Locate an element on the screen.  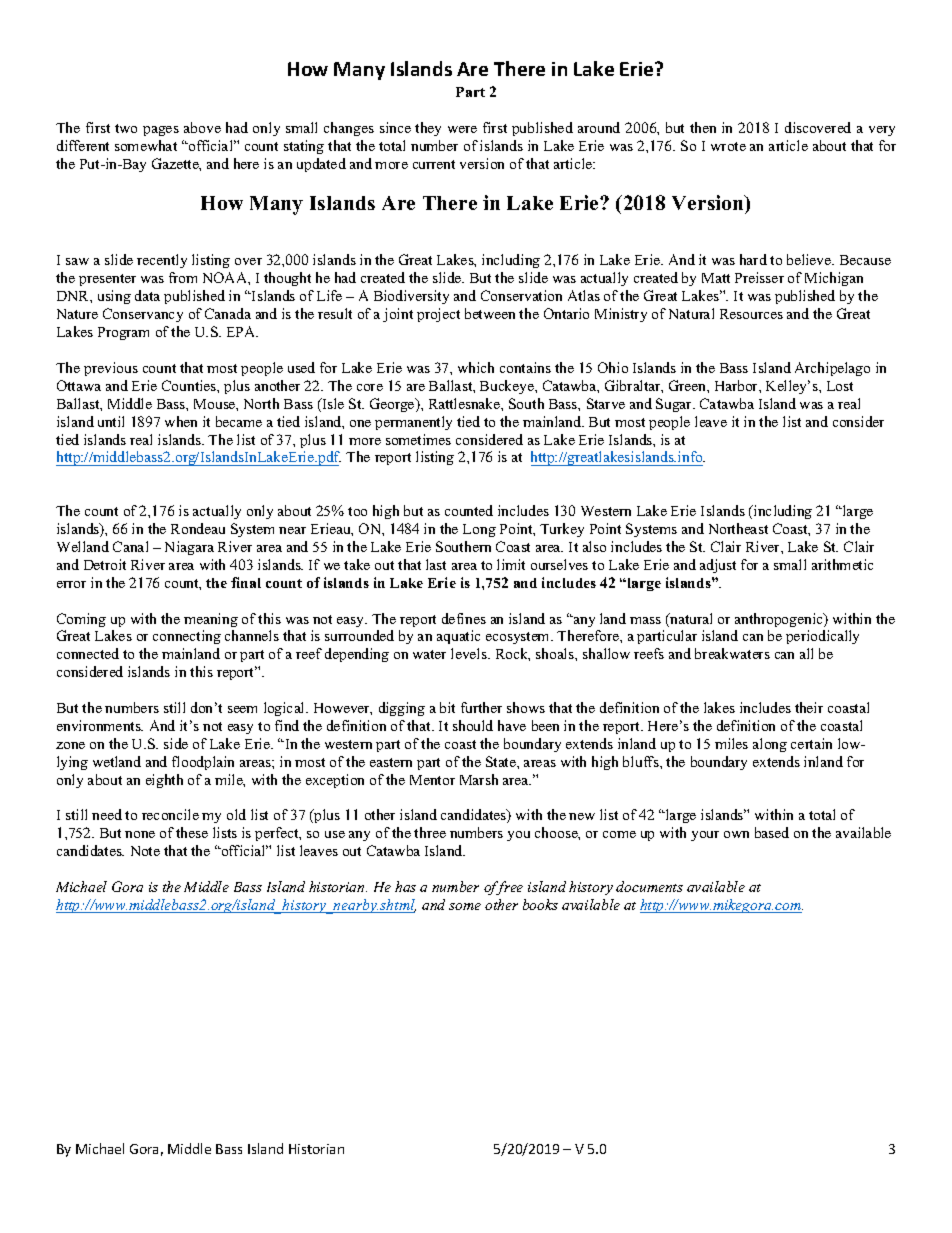
anthropogenic is located at coordinates (780, 620).
